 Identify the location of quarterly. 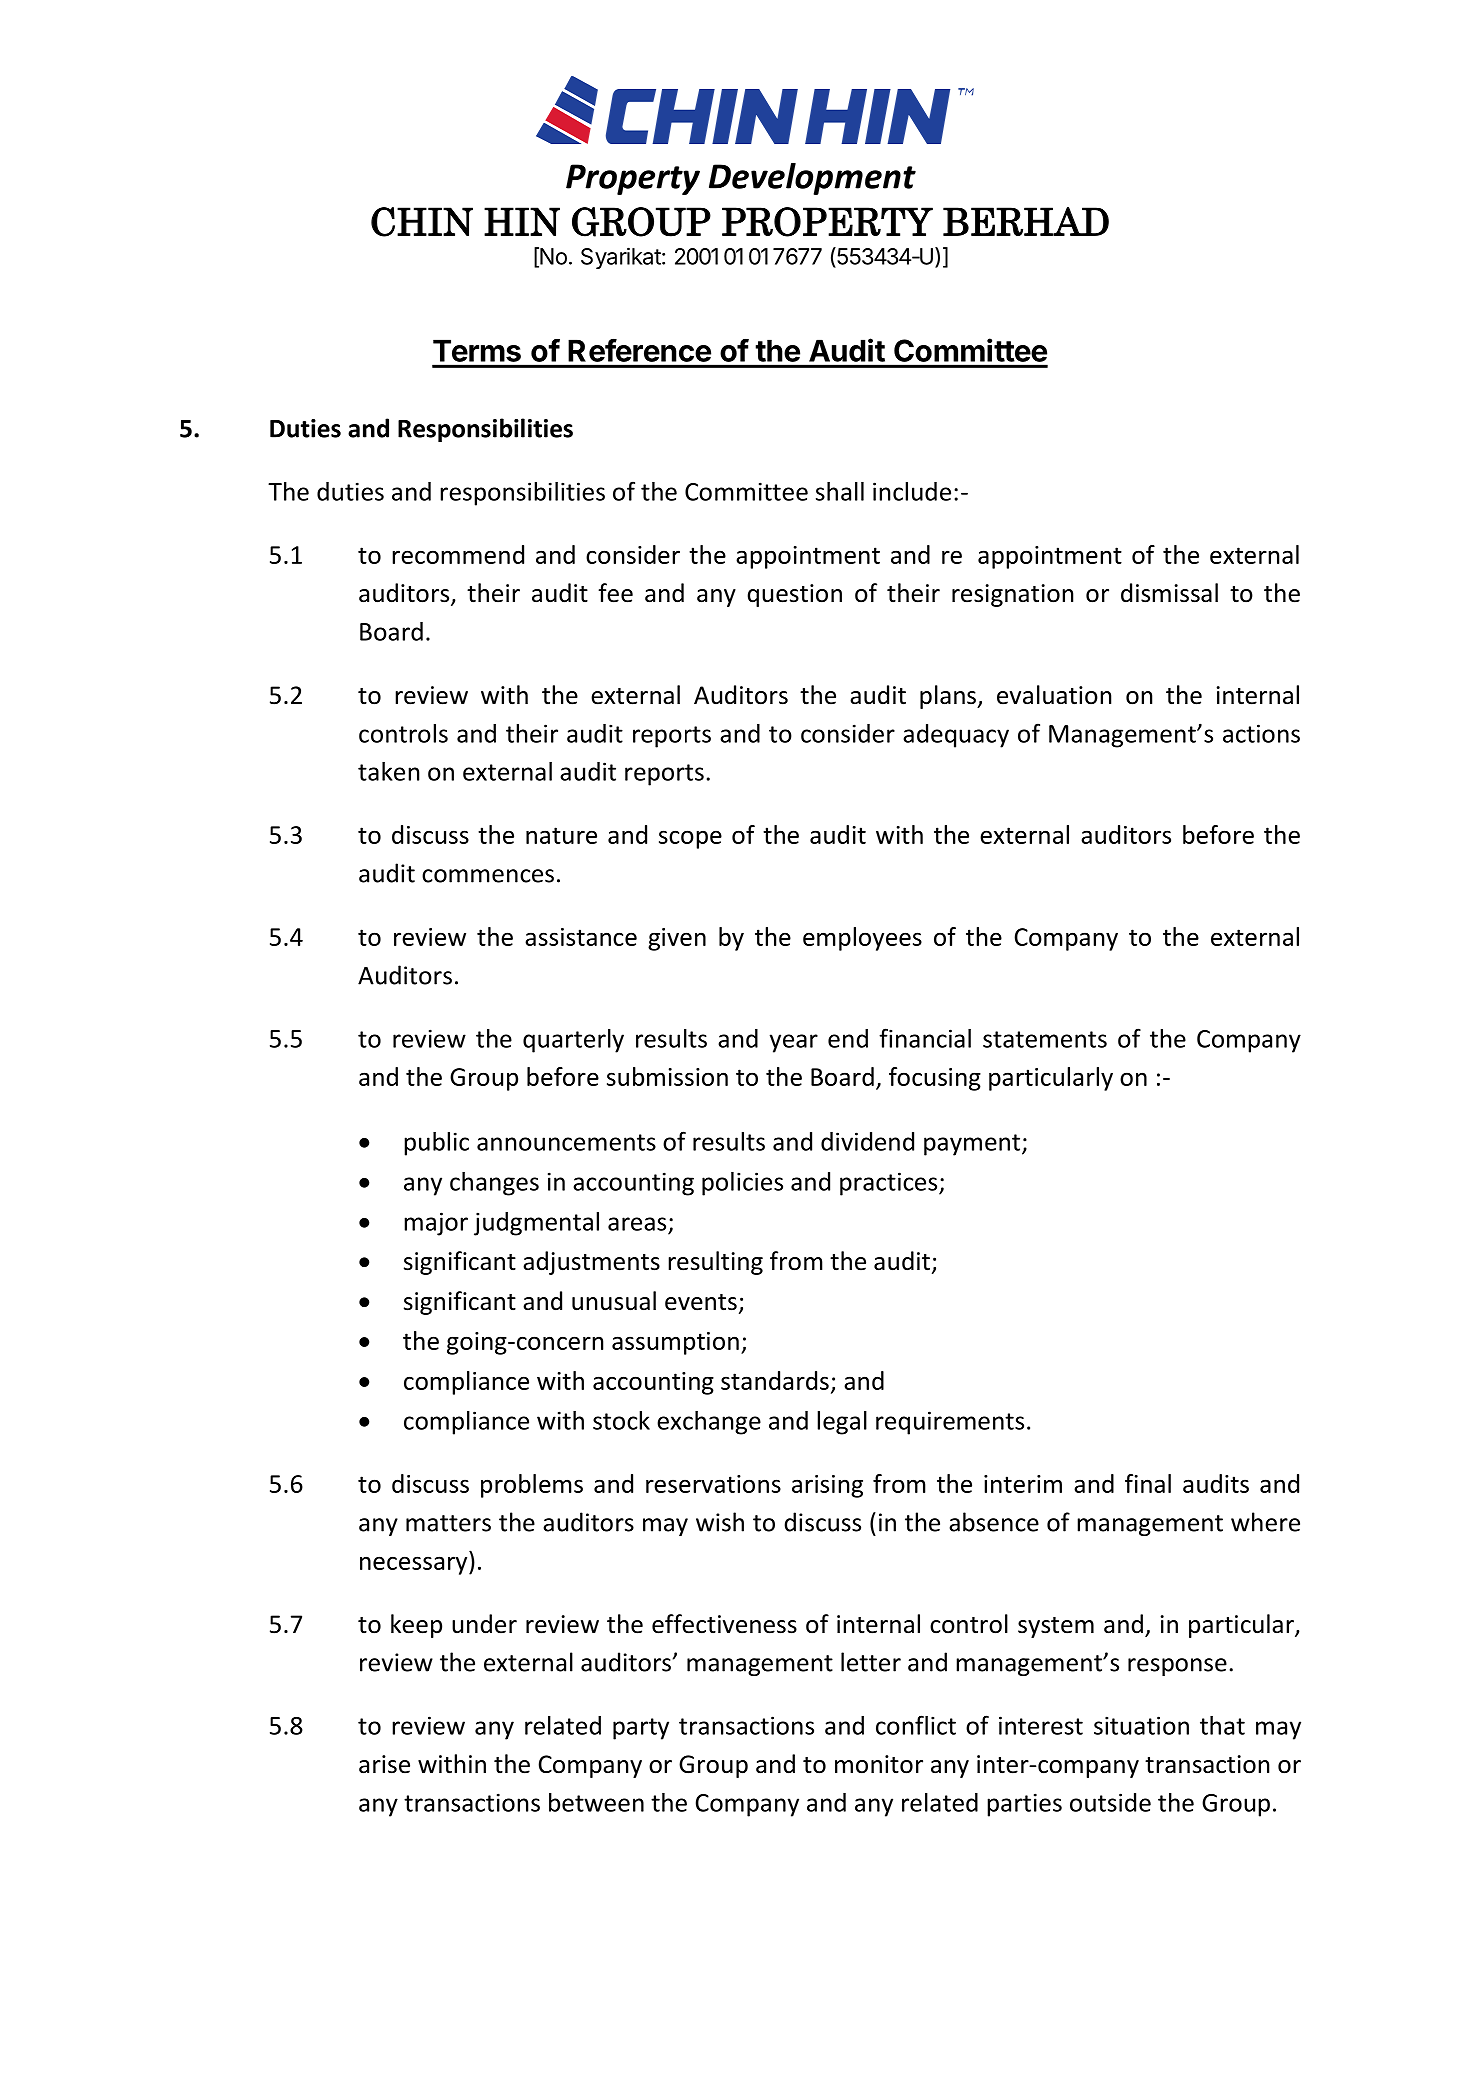
(573, 1041).
